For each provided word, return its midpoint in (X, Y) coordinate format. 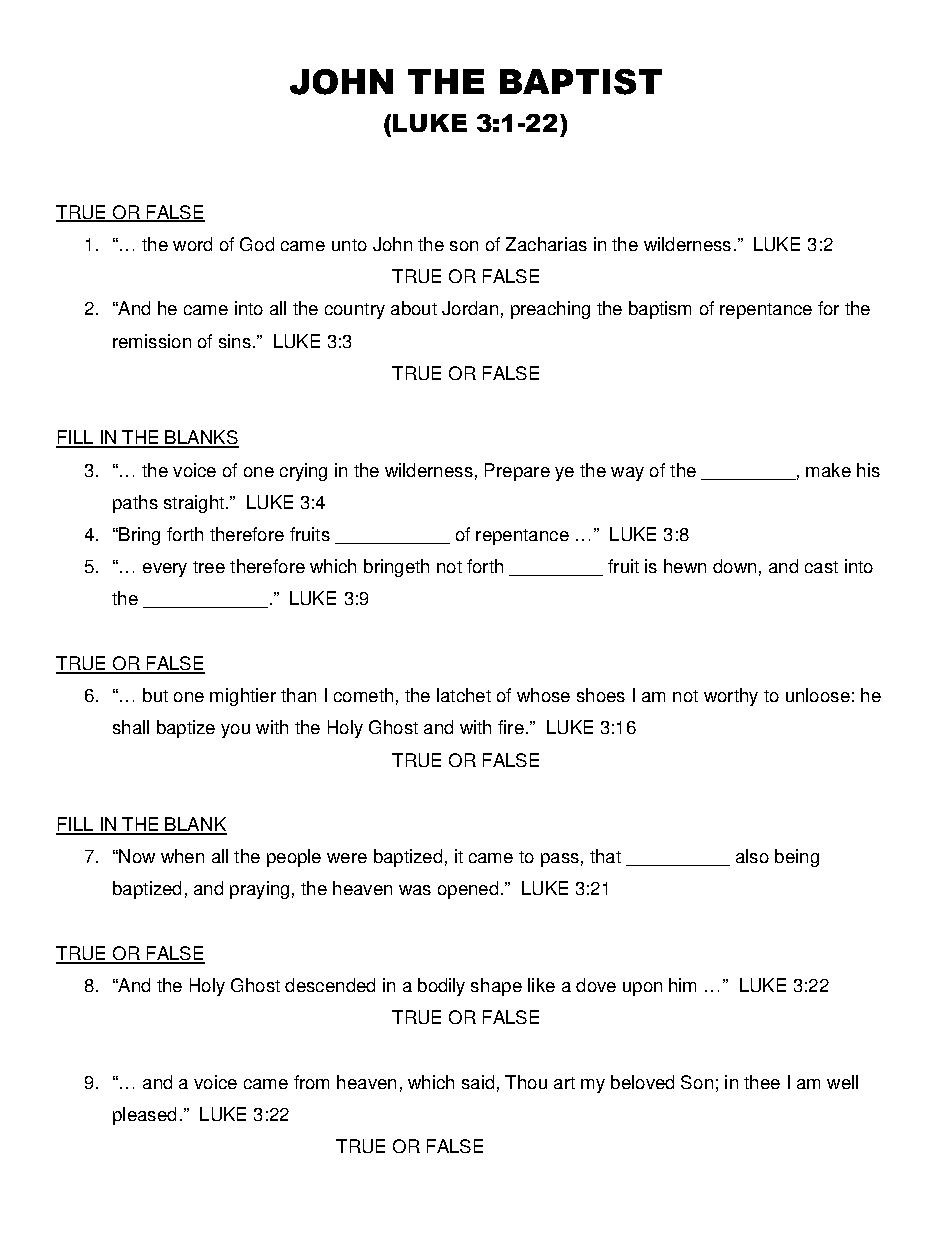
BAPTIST (581, 82)
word (192, 244)
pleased (144, 1116)
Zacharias (546, 244)
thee (762, 1082)
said (478, 1082)
